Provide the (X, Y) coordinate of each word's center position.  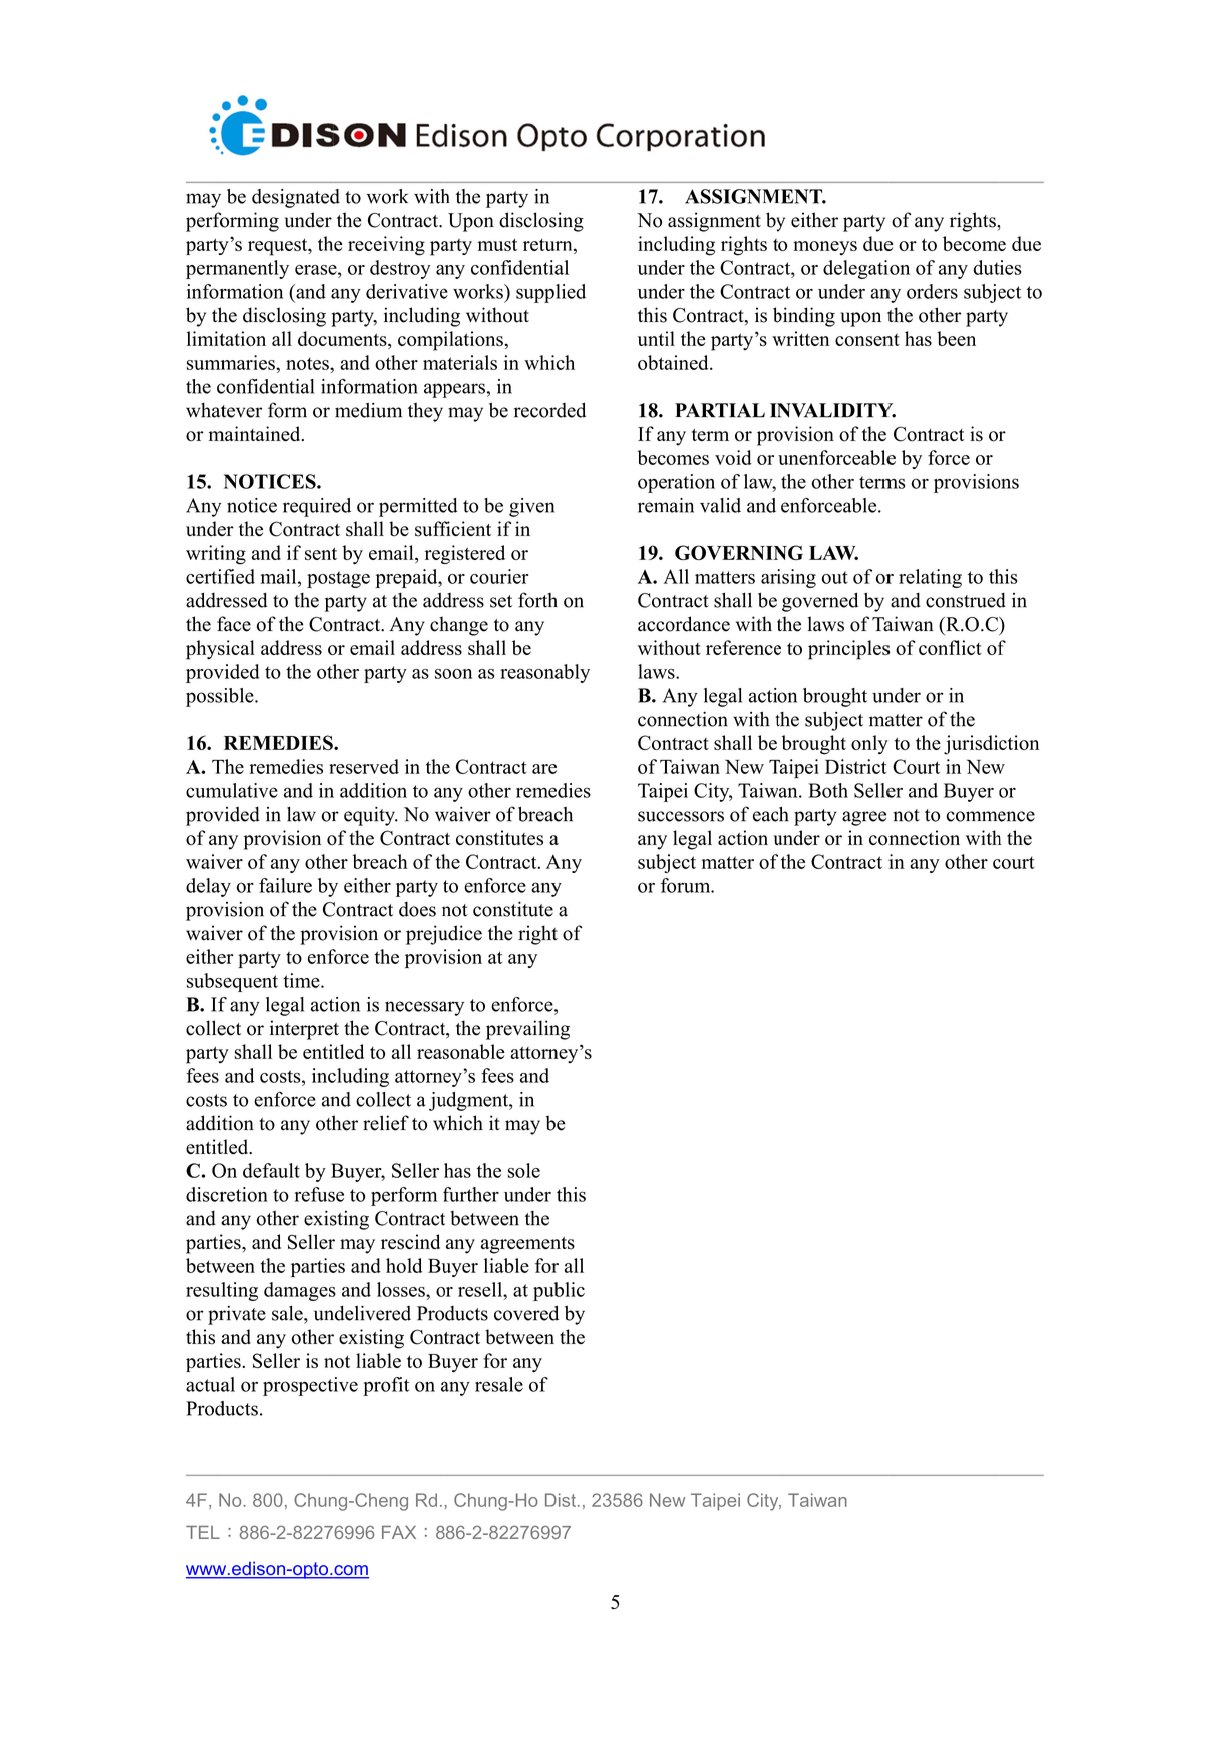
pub (549, 1291)
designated (296, 198)
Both (828, 790)
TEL (203, 1532)
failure (285, 885)
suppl (538, 293)
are (544, 769)
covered (526, 1313)
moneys (825, 248)
